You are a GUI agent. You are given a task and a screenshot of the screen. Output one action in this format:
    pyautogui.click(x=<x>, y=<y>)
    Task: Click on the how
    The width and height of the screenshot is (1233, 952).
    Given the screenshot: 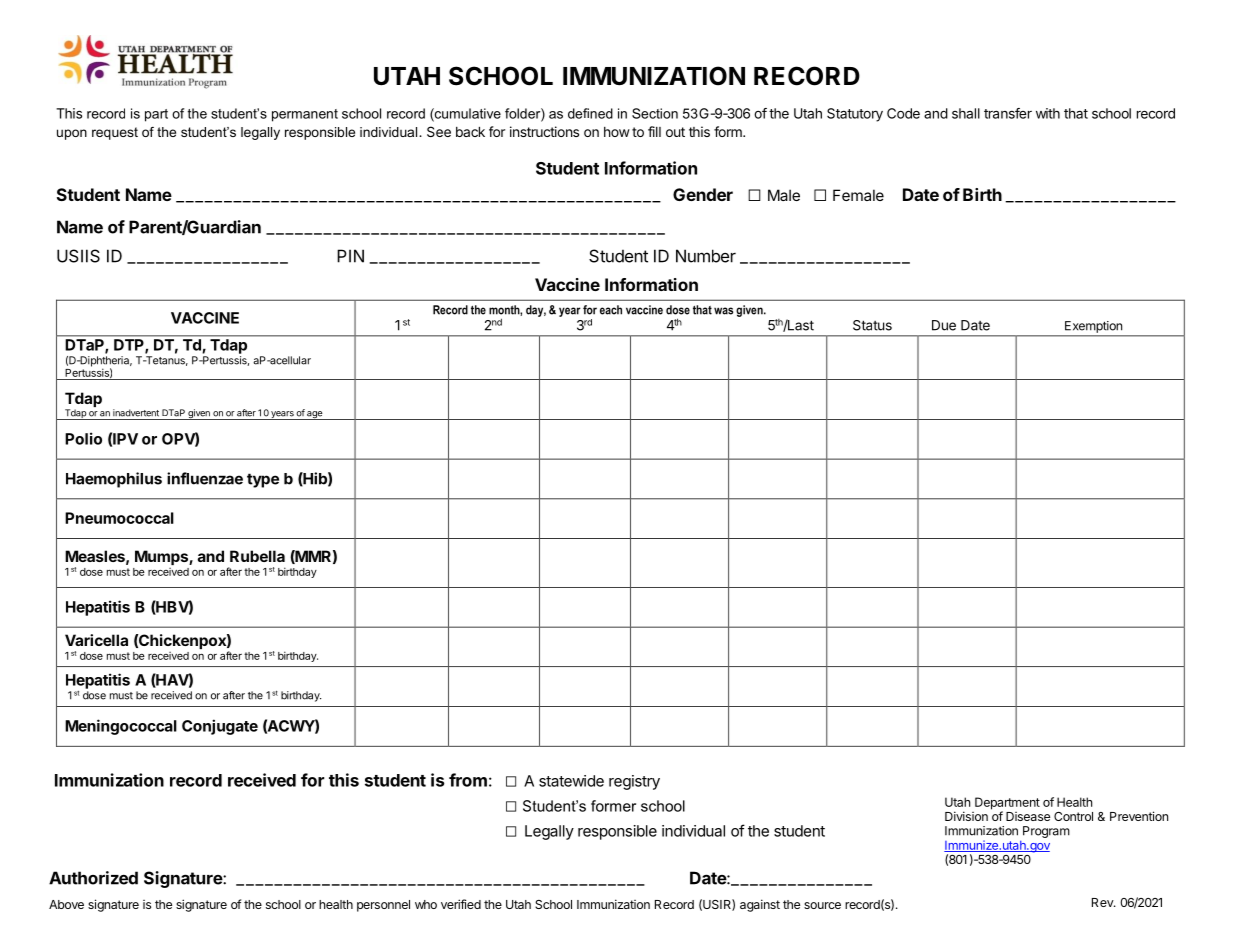 What is the action you would take?
    pyautogui.click(x=617, y=132)
